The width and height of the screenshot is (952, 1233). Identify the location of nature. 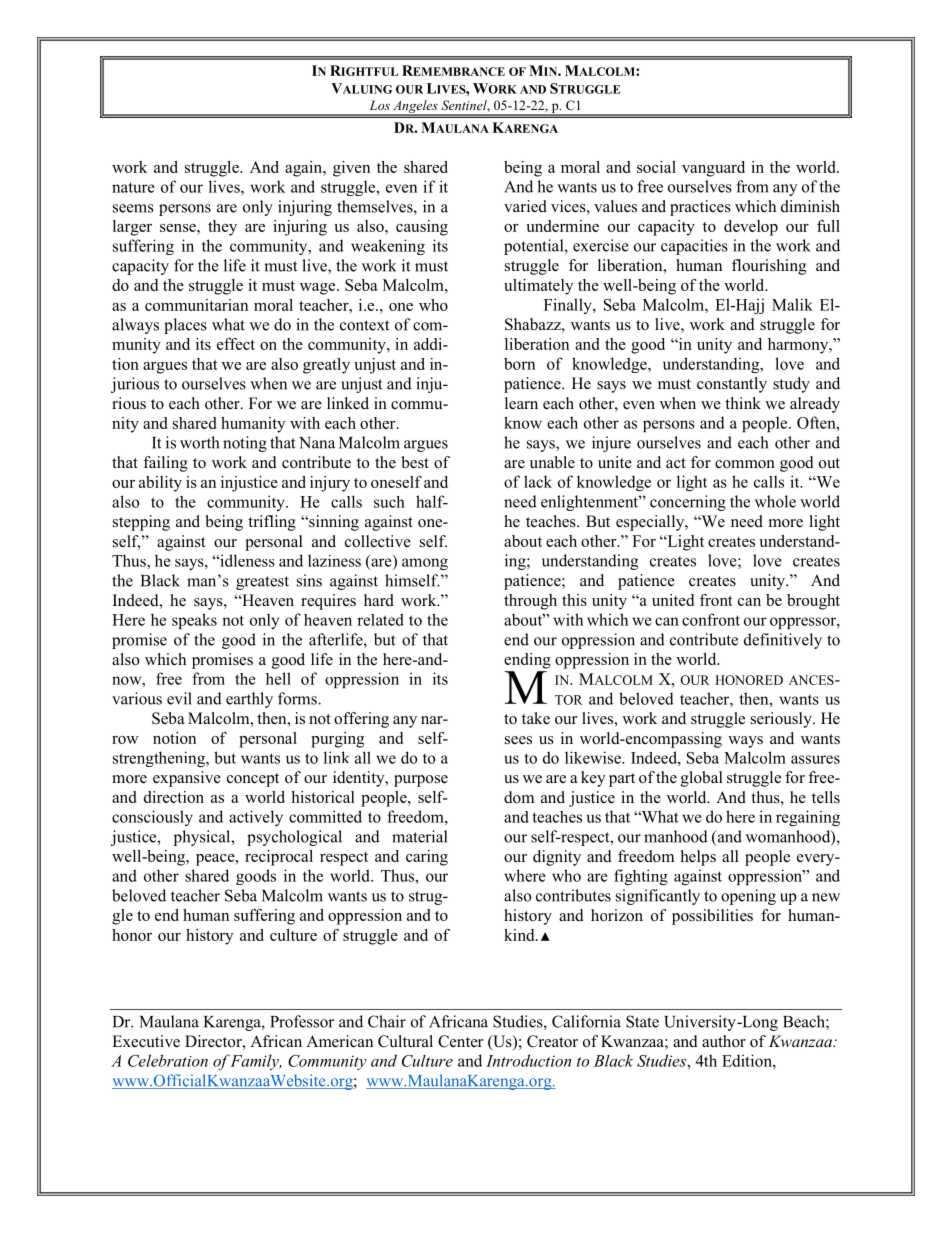
(133, 187).
